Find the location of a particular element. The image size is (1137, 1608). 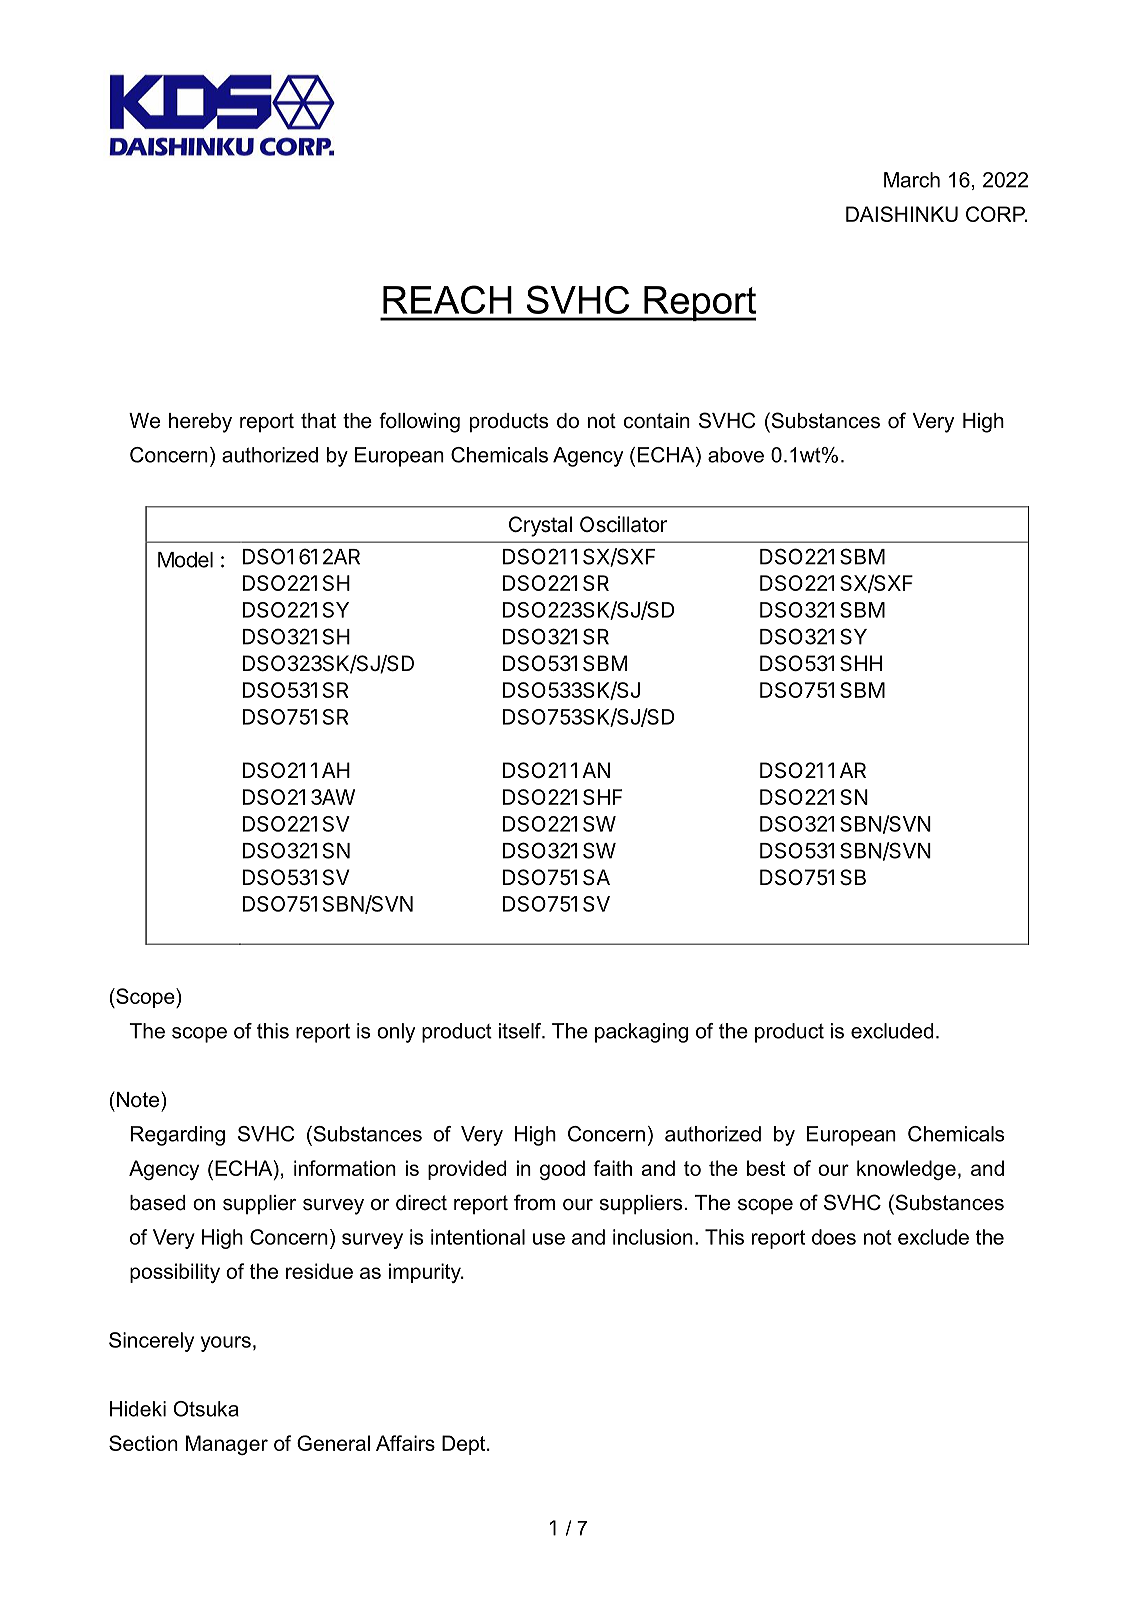

Dept is located at coordinates (465, 1445).
